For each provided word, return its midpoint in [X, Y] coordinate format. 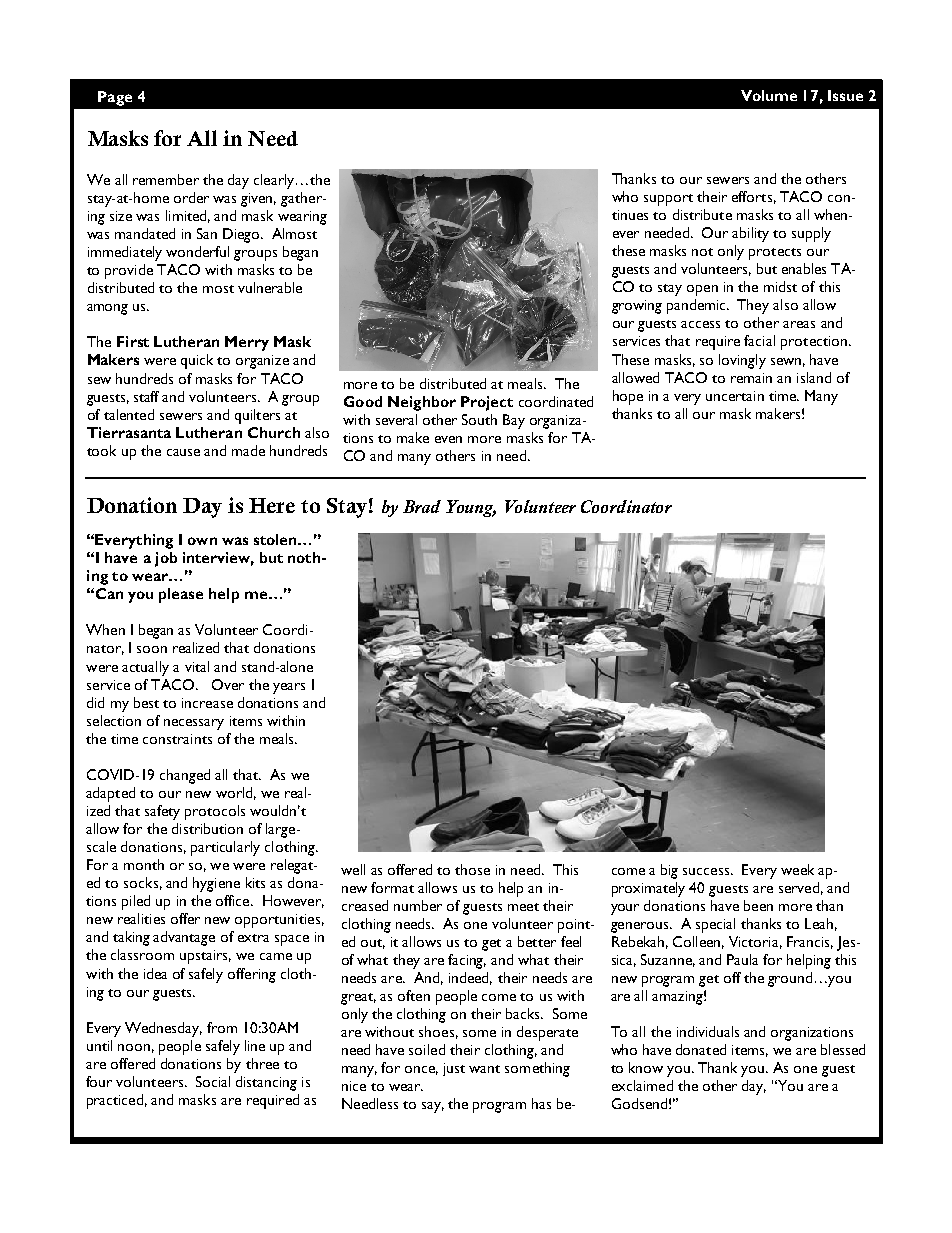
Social [213, 1081]
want [484, 1069]
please [181, 595]
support [668, 200]
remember [166, 179]
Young [471, 508]
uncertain [735, 396]
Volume [769, 95]
